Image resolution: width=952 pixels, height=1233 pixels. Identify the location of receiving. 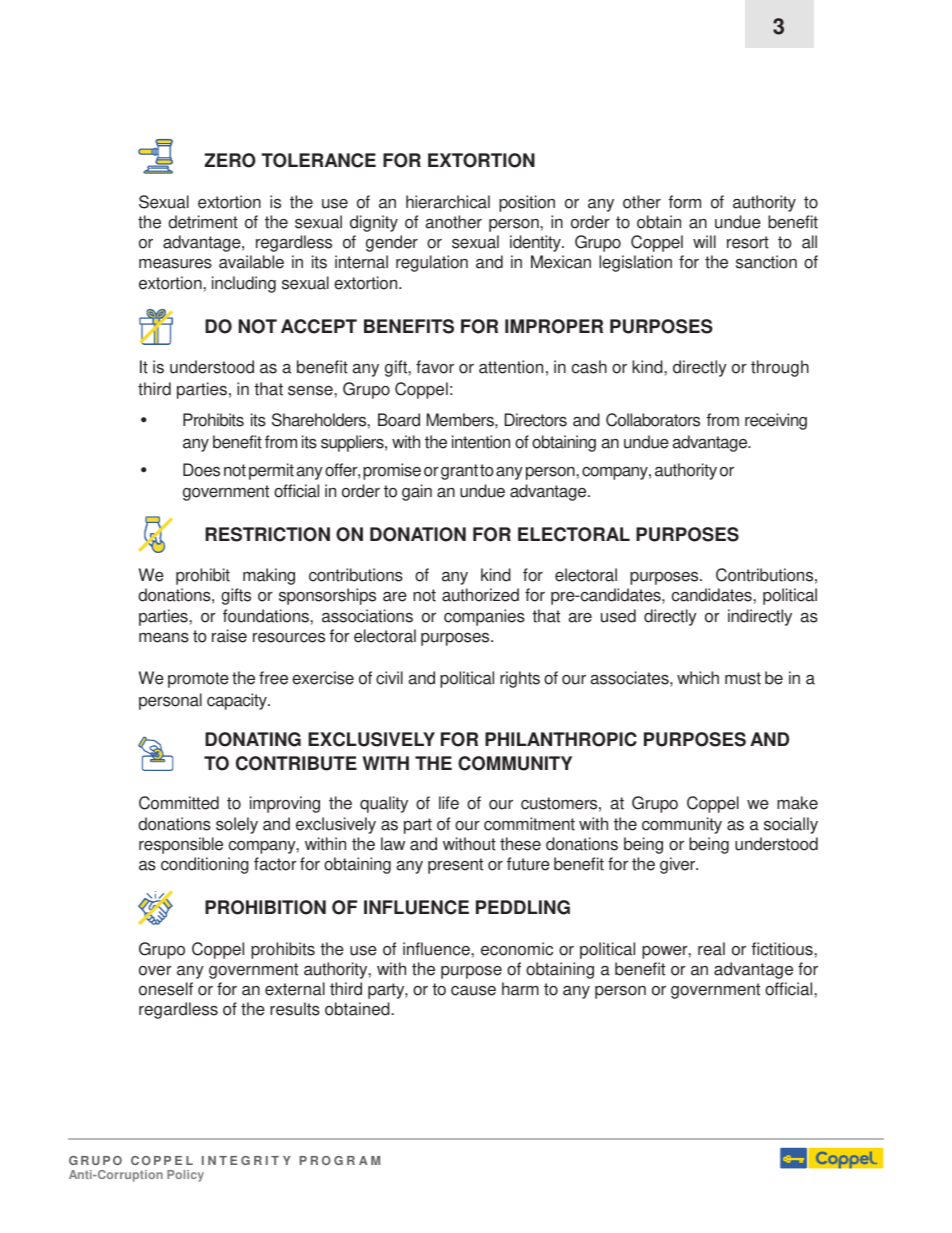
(776, 421).
